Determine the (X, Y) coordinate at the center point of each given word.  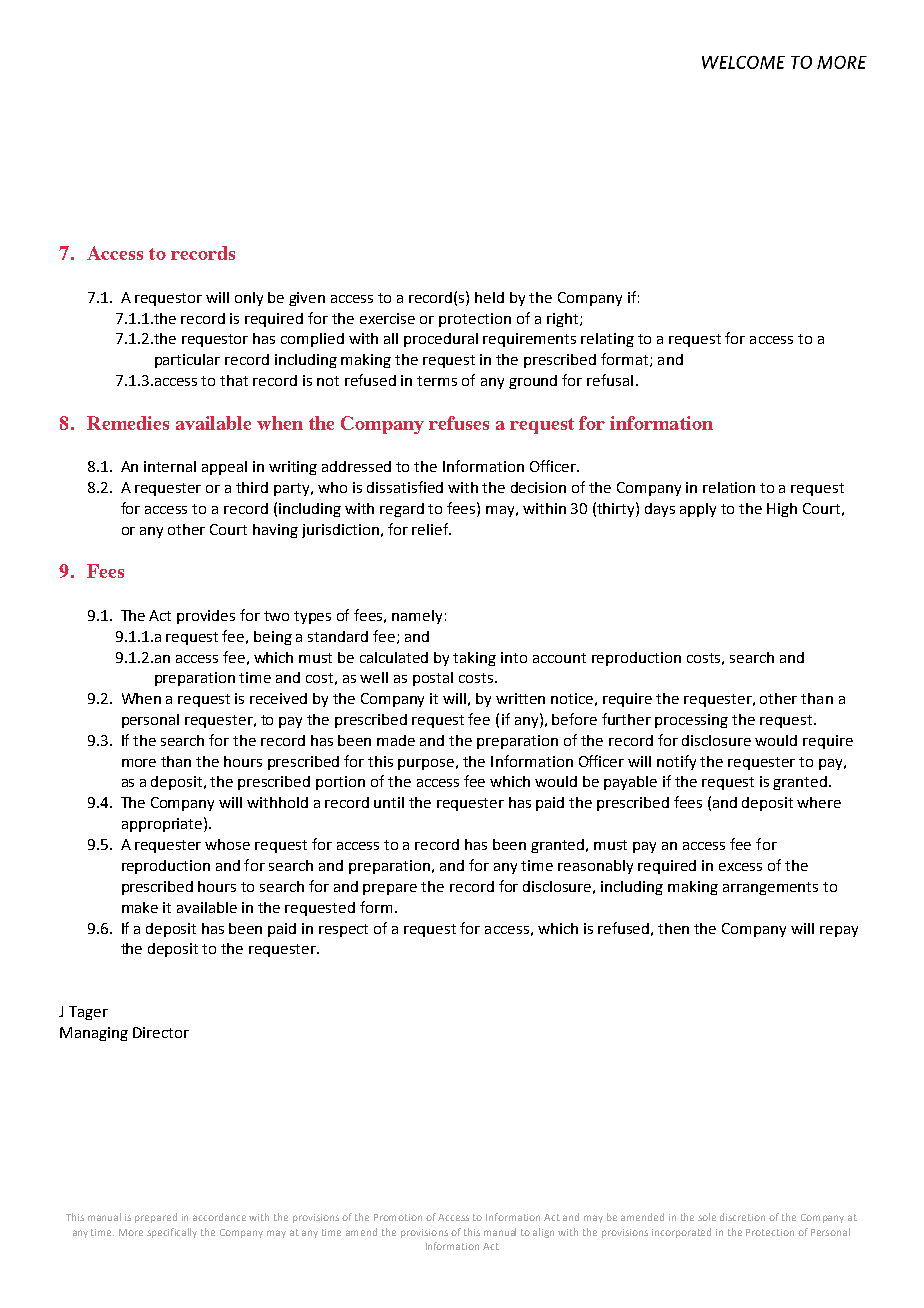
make (140, 907)
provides (206, 617)
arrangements (770, 888)
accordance (219, 1217)
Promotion (398, 1217)
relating (607, 340)
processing (691, 721)
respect (343, 930)
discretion (742, 1217)
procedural (441, 340)
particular (187, 361)
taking (474, 659)
